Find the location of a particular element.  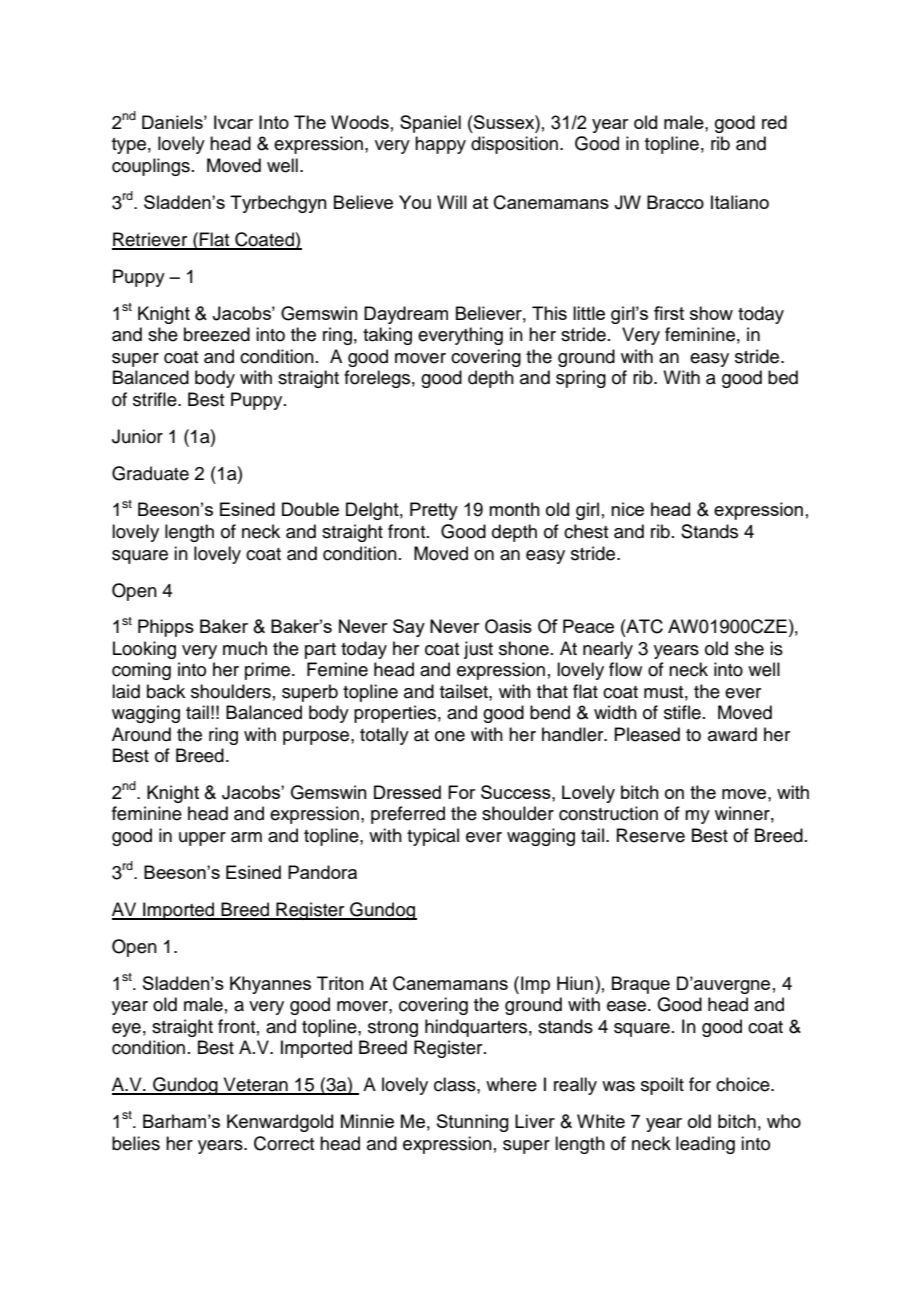

Phipps is located at coordinates (166, 628).
